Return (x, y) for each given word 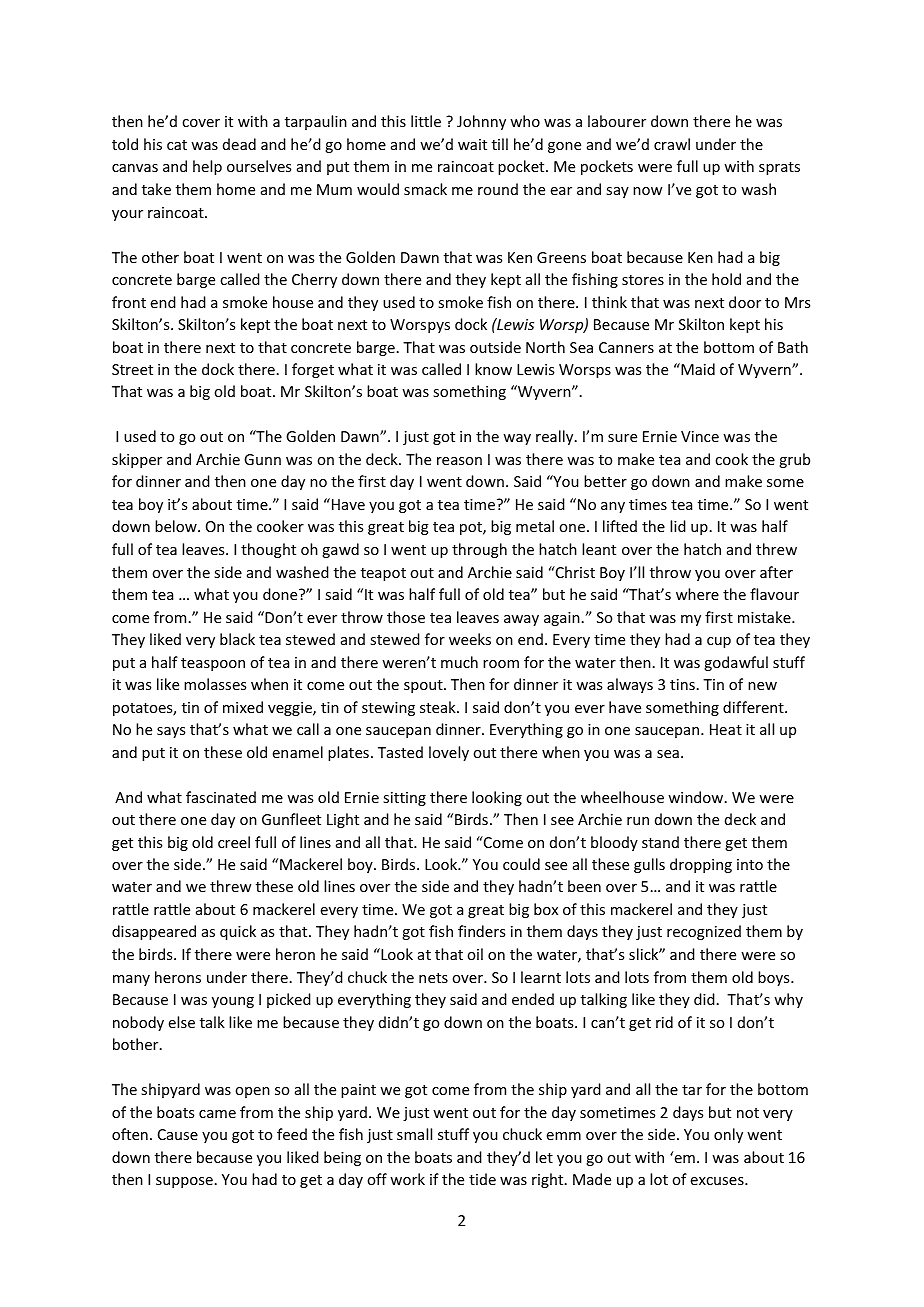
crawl (672, 144)
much (459, 662)
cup (719, 642)
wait (472, 144)
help (207, 167)
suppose (184, 1182)
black (237, 639)
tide (482, 1179)
